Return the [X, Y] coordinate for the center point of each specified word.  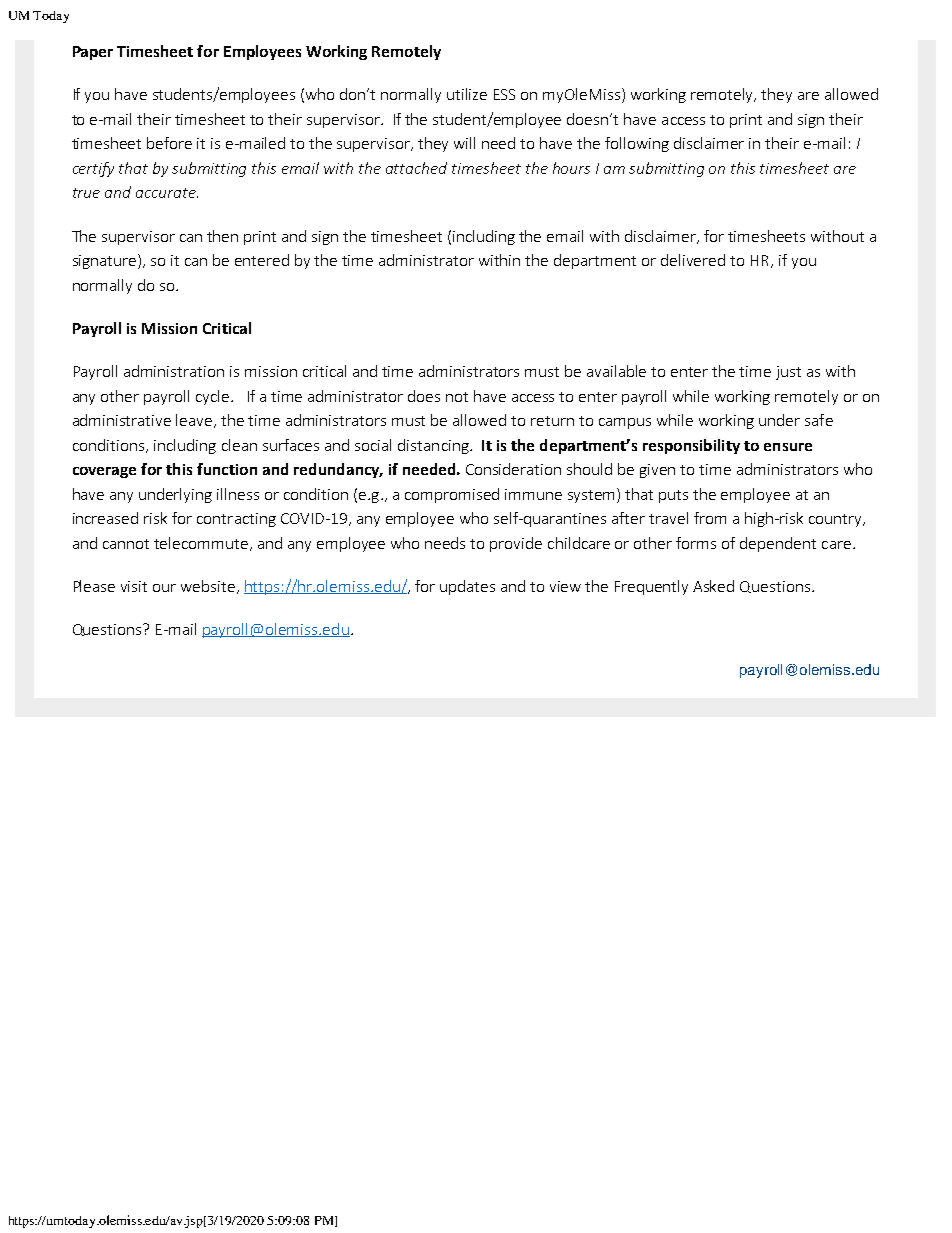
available [616, 371]
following [637, 144]
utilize [467, 94]
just [788, 373]
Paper [93, 53]
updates [467, 587]
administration [174, 371]
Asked [713, 586]
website [208, 586]
